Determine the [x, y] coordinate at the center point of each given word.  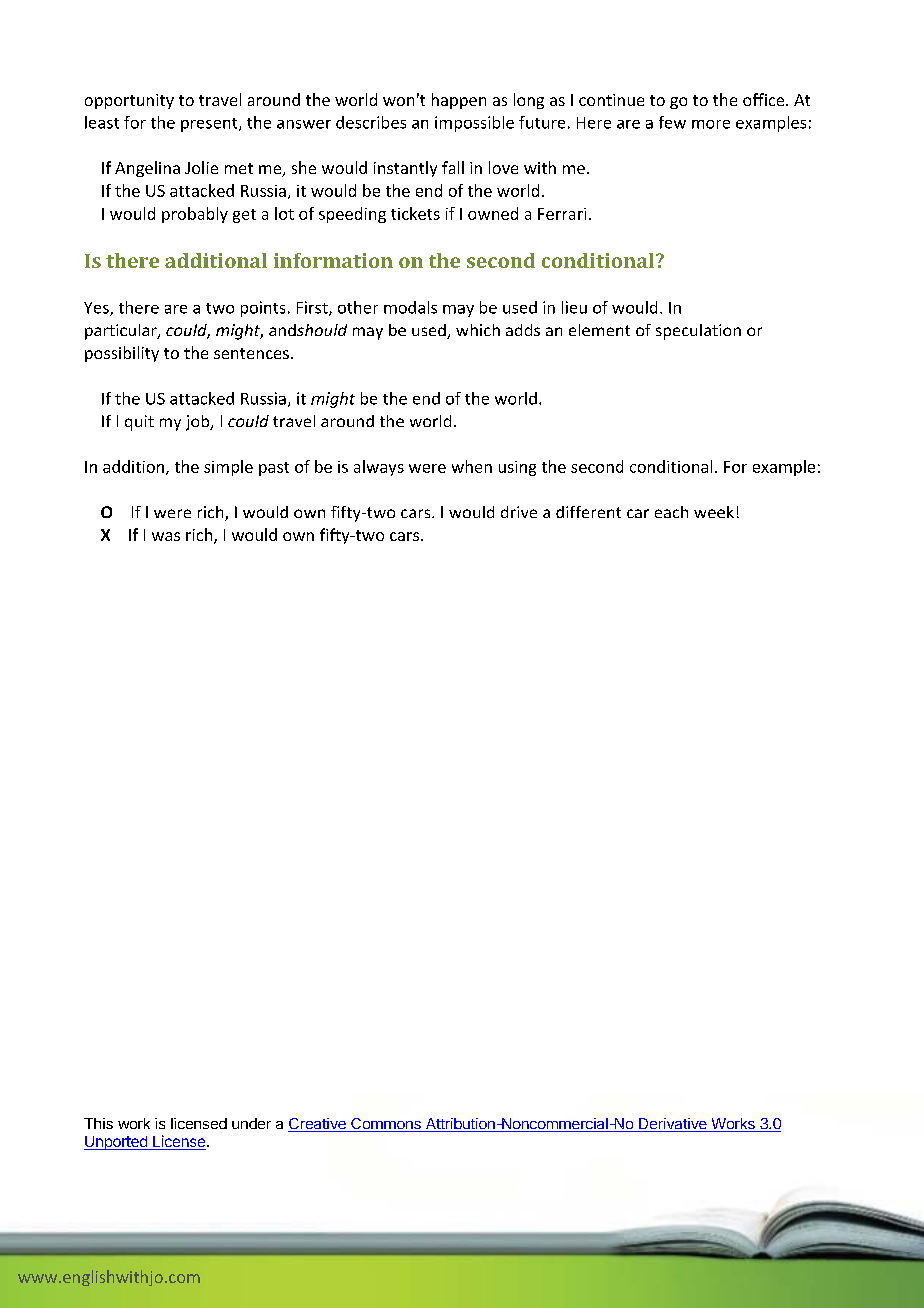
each [671, 512]
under [251, 1123]
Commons [386, 1125]
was [166, 536]
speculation [698, 332]
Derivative [673, 1125]
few [672, 122]
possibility [122, 354]
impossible [474, 124]
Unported [116, 1143]
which [478, 330]
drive [519, 512]
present [210, 125]
